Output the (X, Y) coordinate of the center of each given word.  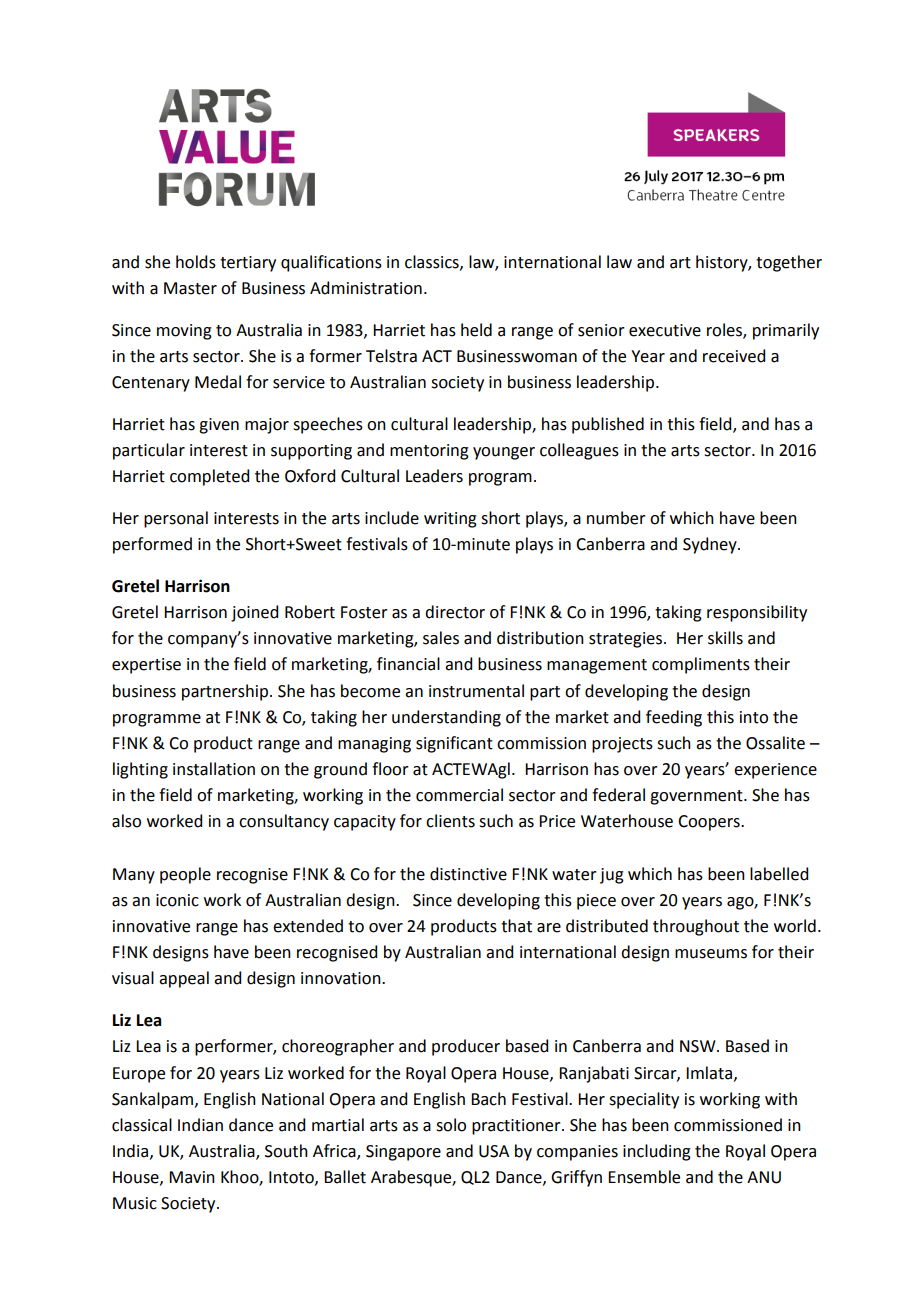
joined (254, 613)
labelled (779, 874)
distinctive (468, 874)
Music (135, 1203)
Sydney (711, 545)
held (476, 330)
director (455, 612)
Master (190, 288)
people (185, 875)
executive (665, 330)
